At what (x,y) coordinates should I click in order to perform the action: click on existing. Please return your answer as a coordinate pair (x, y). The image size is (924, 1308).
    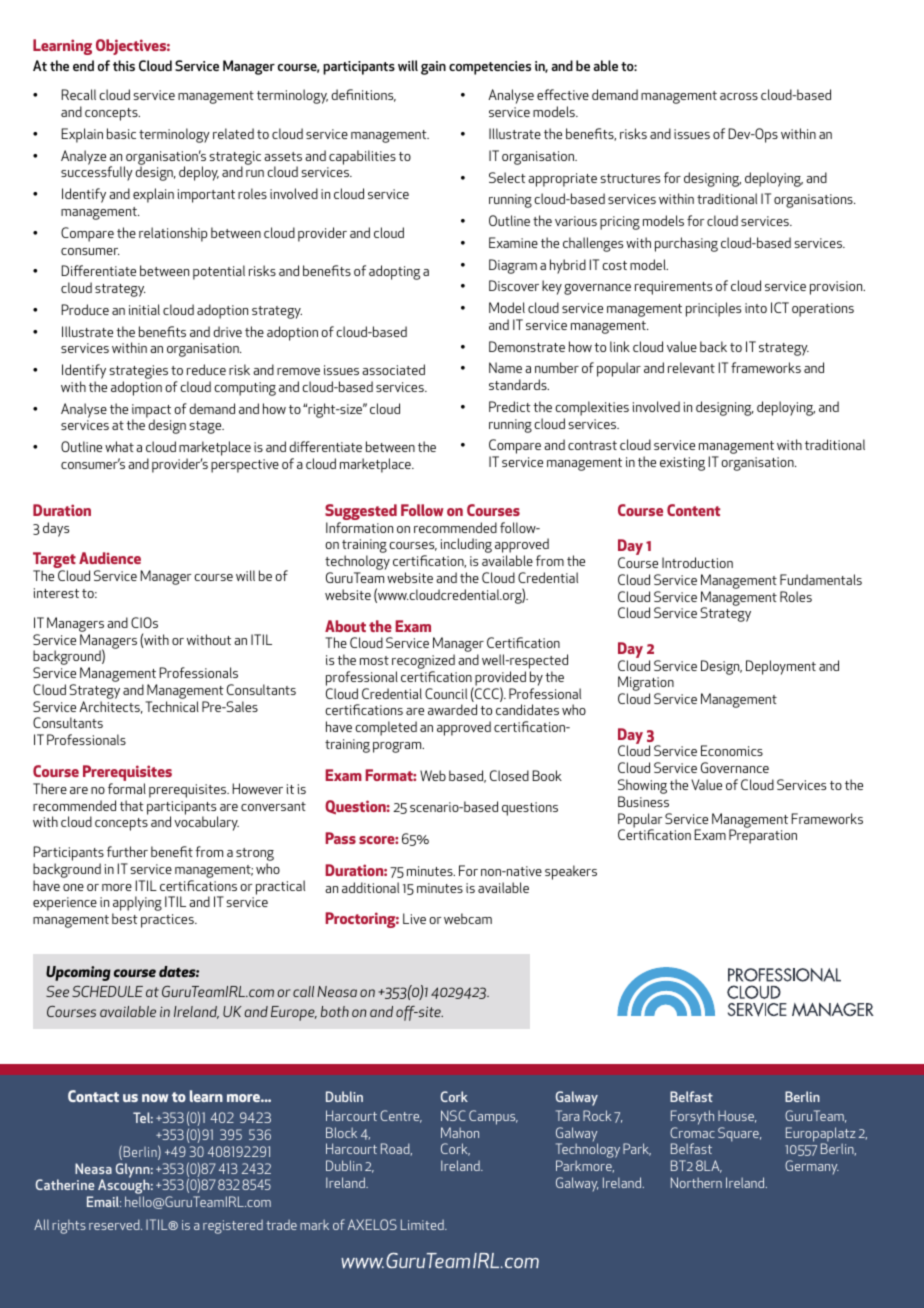
    Looking at the image, I should click on (682, 464).
